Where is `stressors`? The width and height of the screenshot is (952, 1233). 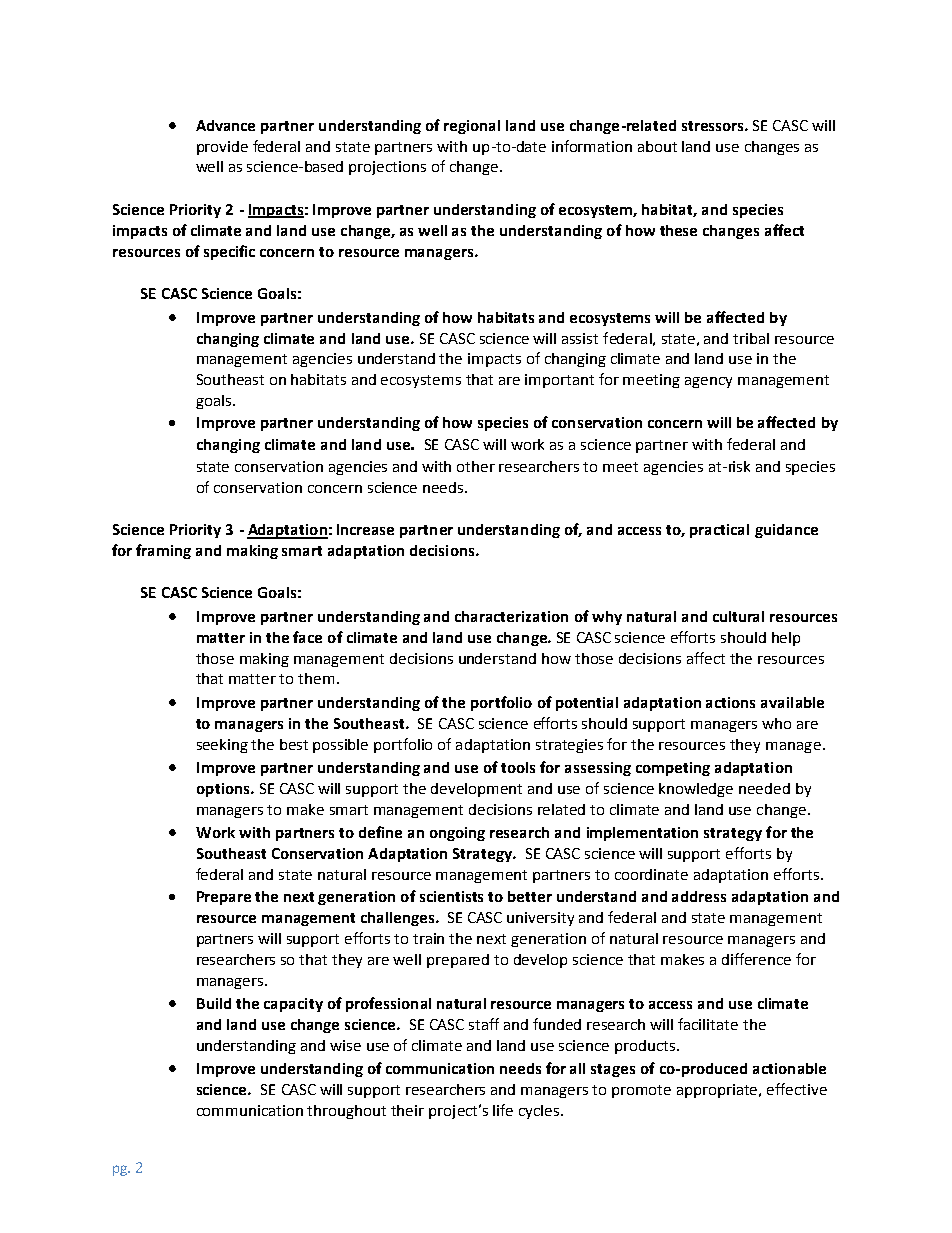
stressors is located at coordinates (714, 126).
